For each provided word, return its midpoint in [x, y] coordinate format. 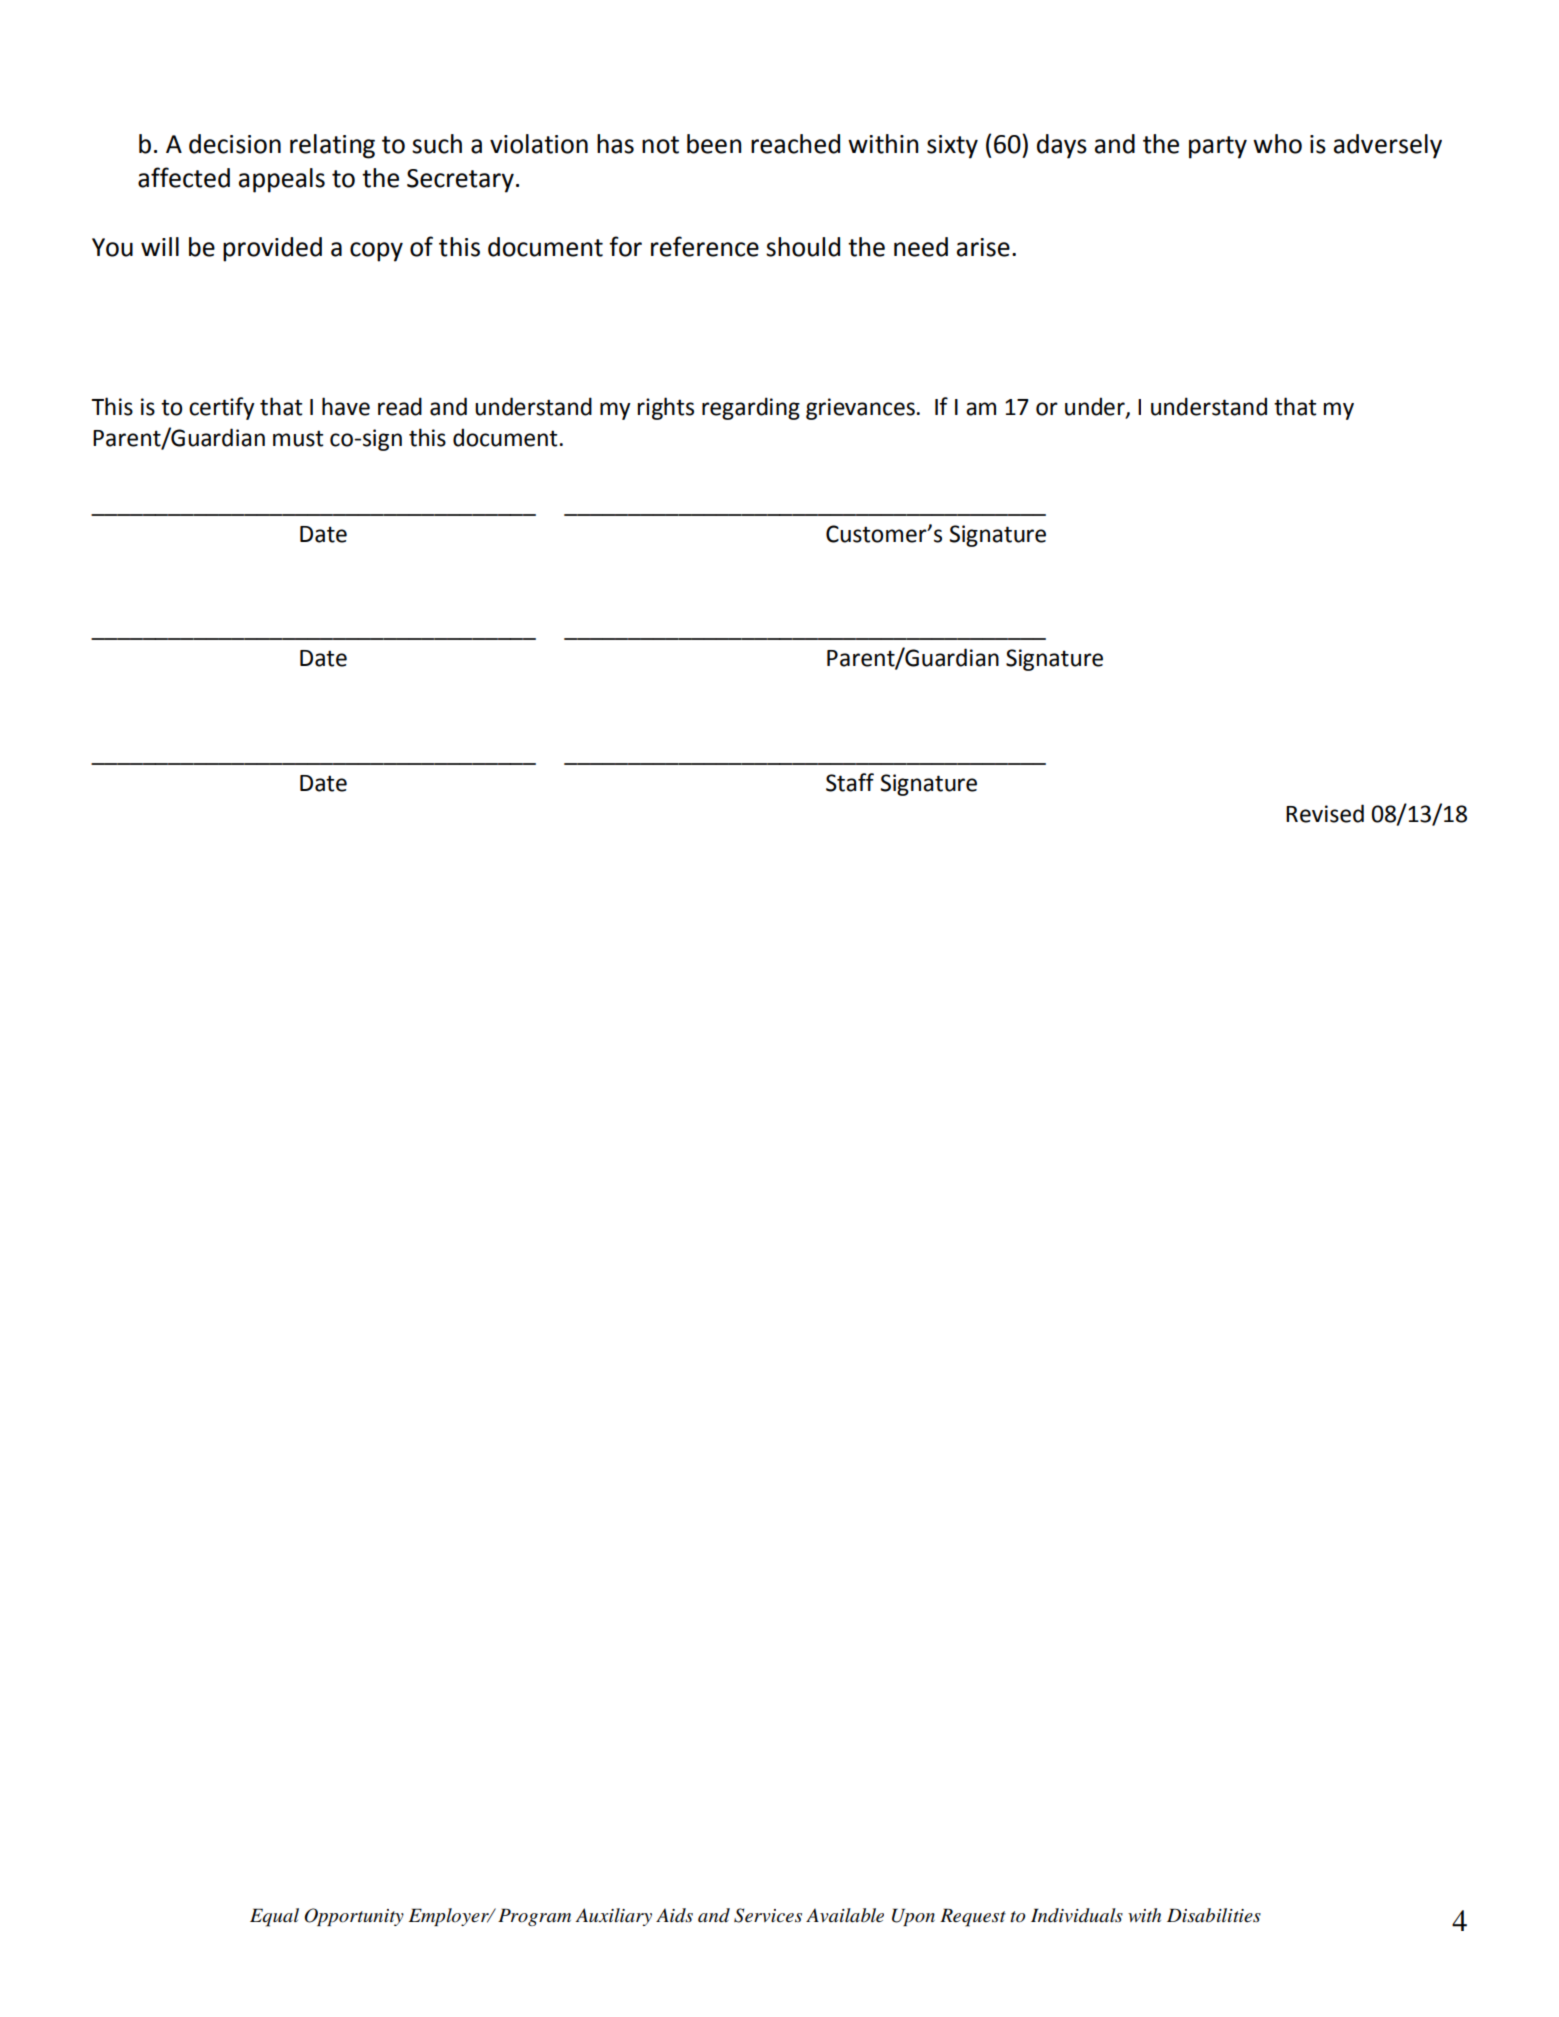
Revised [1325, 813]
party [1218, 147]
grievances [861, 409]
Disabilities [1214, 1915]
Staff [850, 782]
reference [705, 246]
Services [768, 1915]
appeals [282, 180]
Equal [274, 1917]
